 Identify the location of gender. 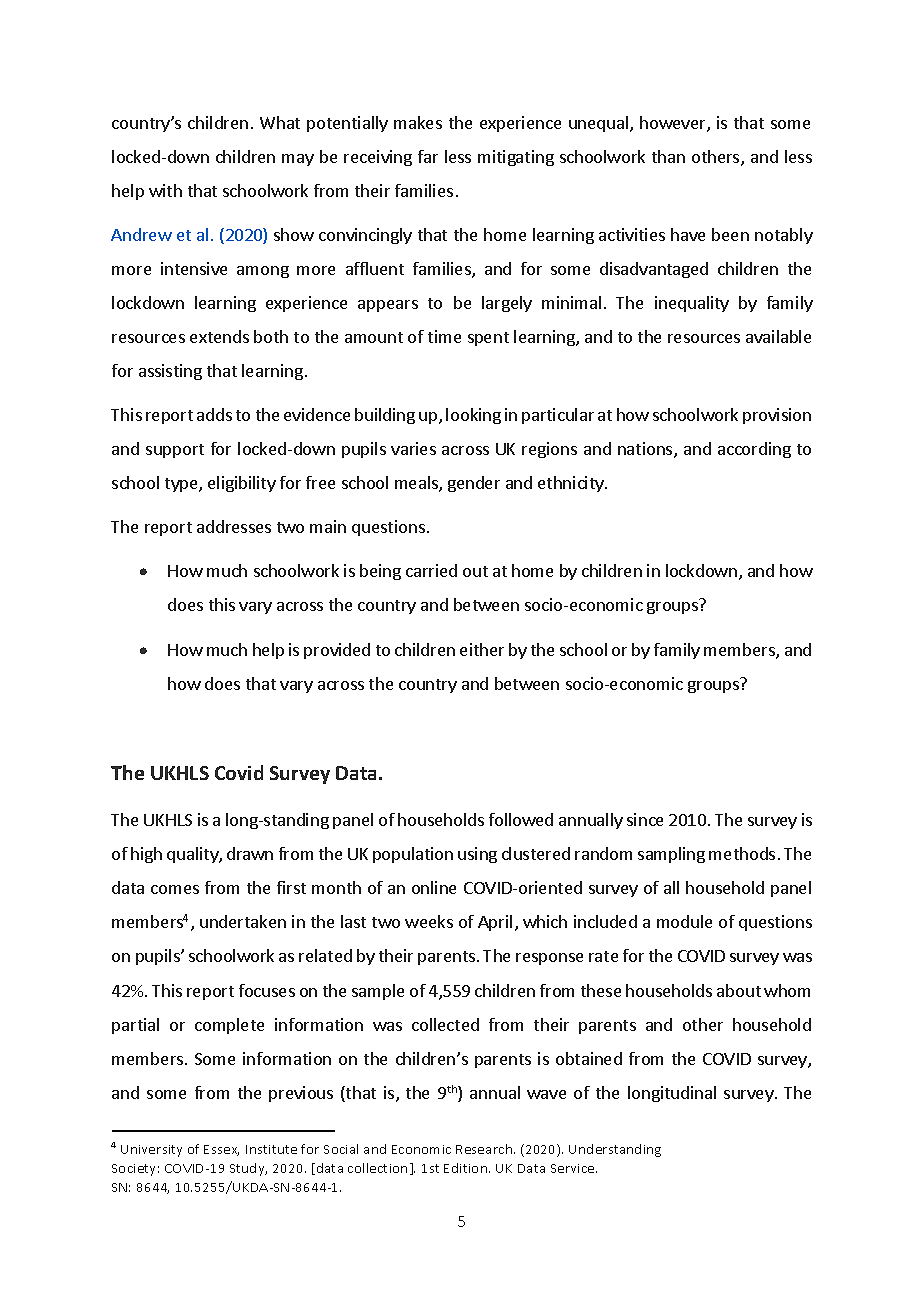
(474, 484).
